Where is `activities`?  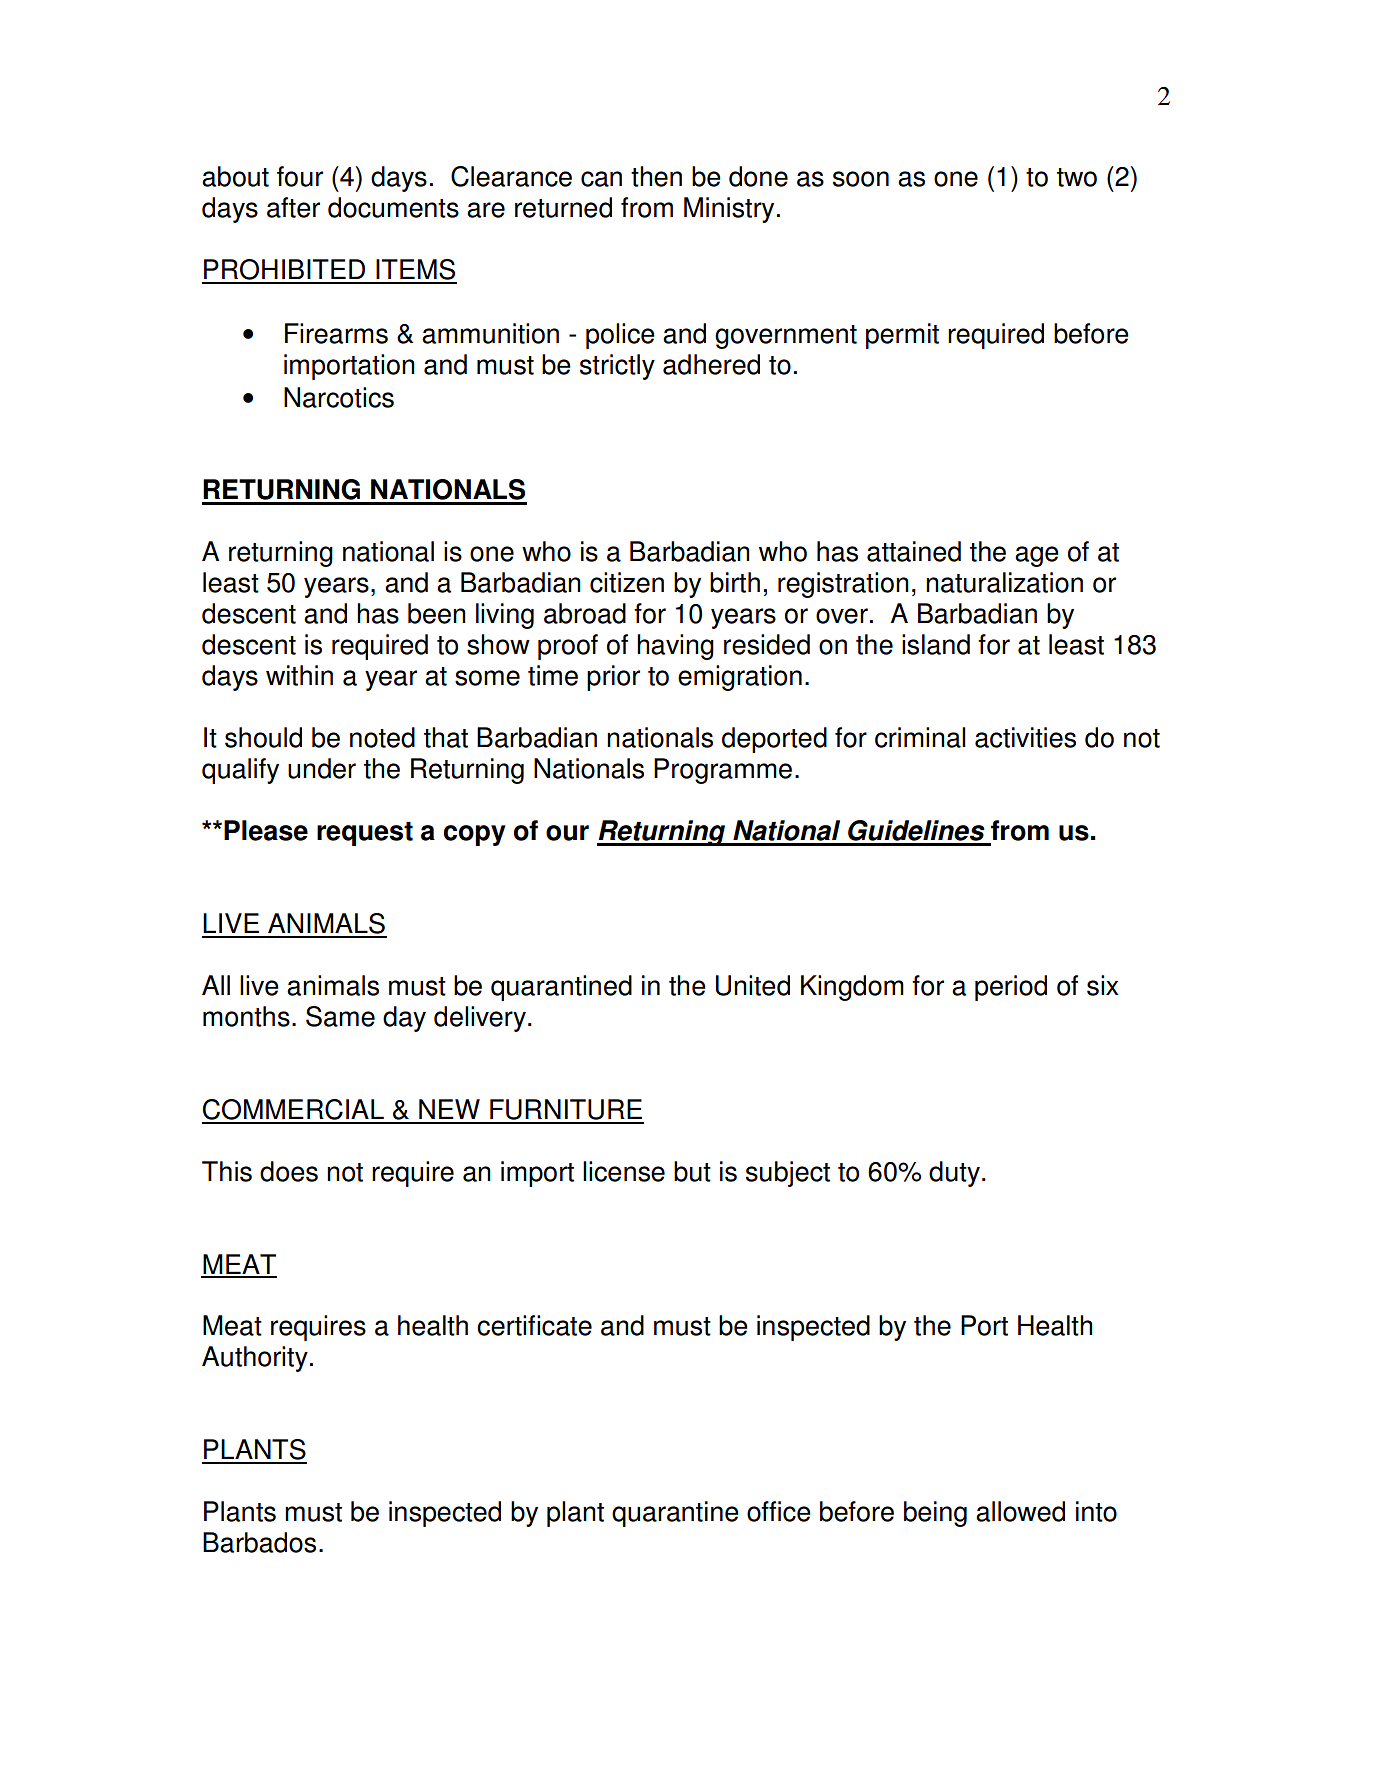
activities is located at coordinates (1025, 737).
